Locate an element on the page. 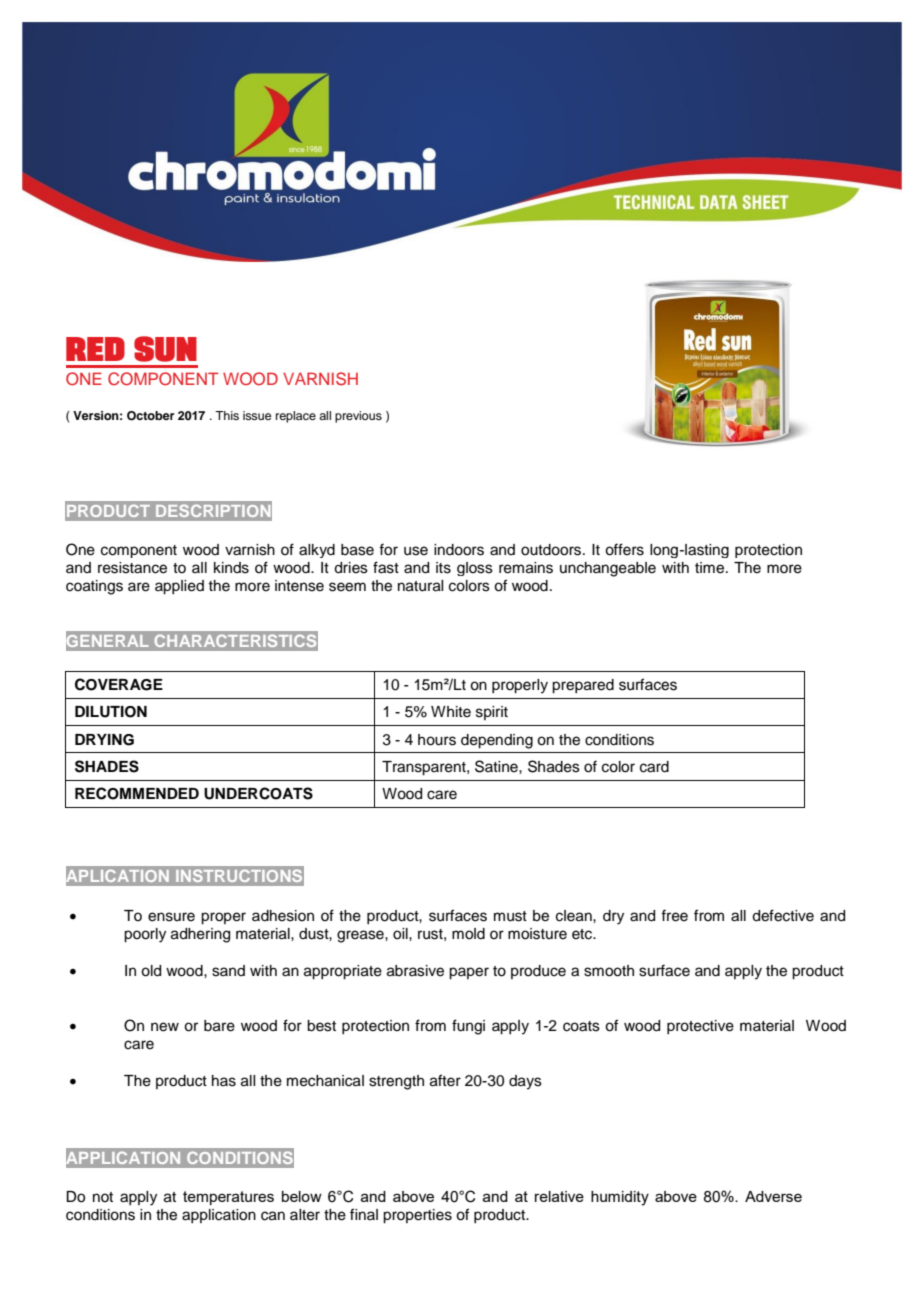 The width and height of the document is (924, 1308). final is located at coordinates (364, 1214).
